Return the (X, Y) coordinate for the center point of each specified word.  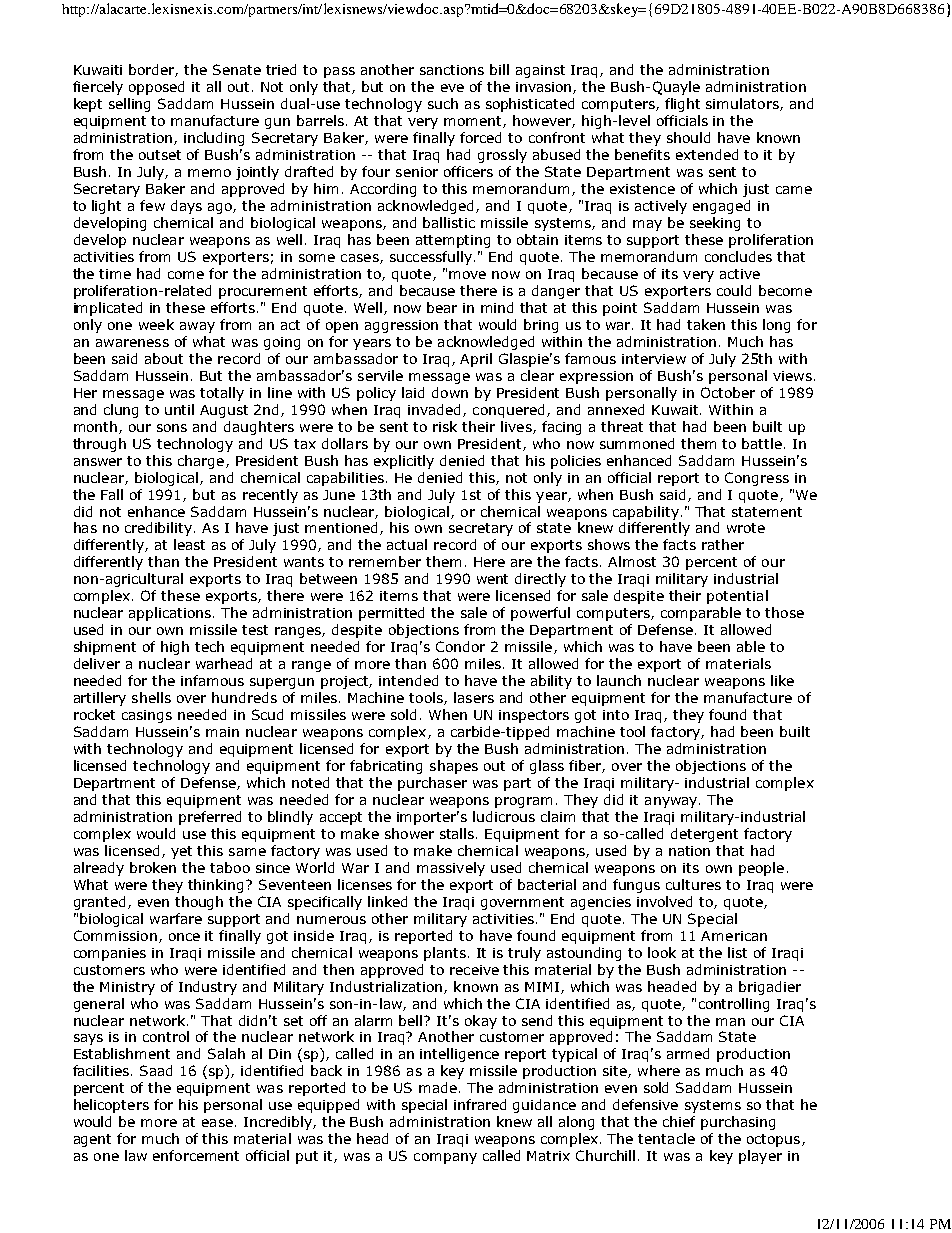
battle (762, 443)
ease (217, 1123)
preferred (210, 818)
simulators (743, 104)
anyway (672, 802)
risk (445, 426)
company (445, 1158)
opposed (156, 88)
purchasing (738, 1123)
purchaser (432, 784)
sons (172, 428)
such (443, 103)
